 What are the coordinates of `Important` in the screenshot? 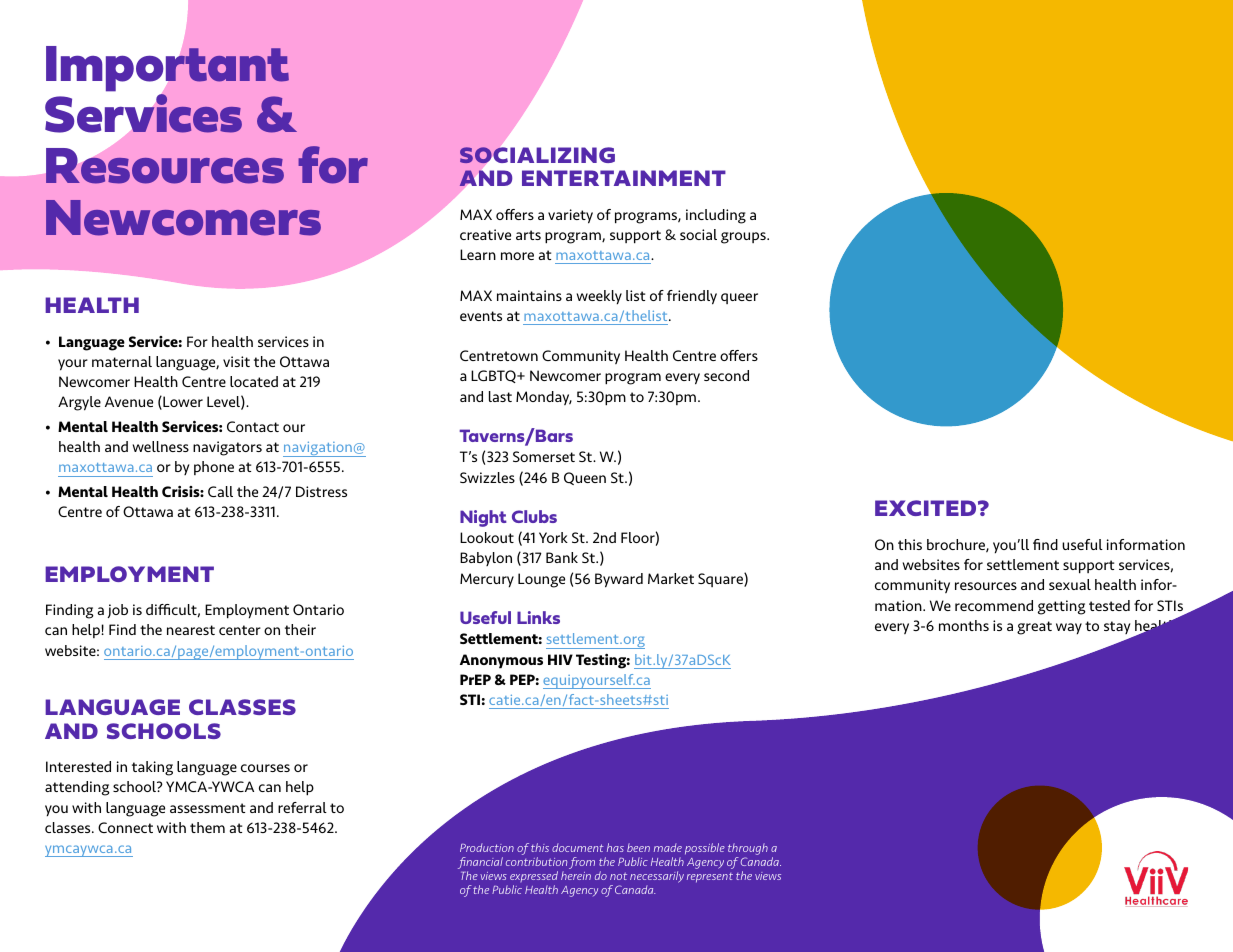 It's located at (167, 69).
